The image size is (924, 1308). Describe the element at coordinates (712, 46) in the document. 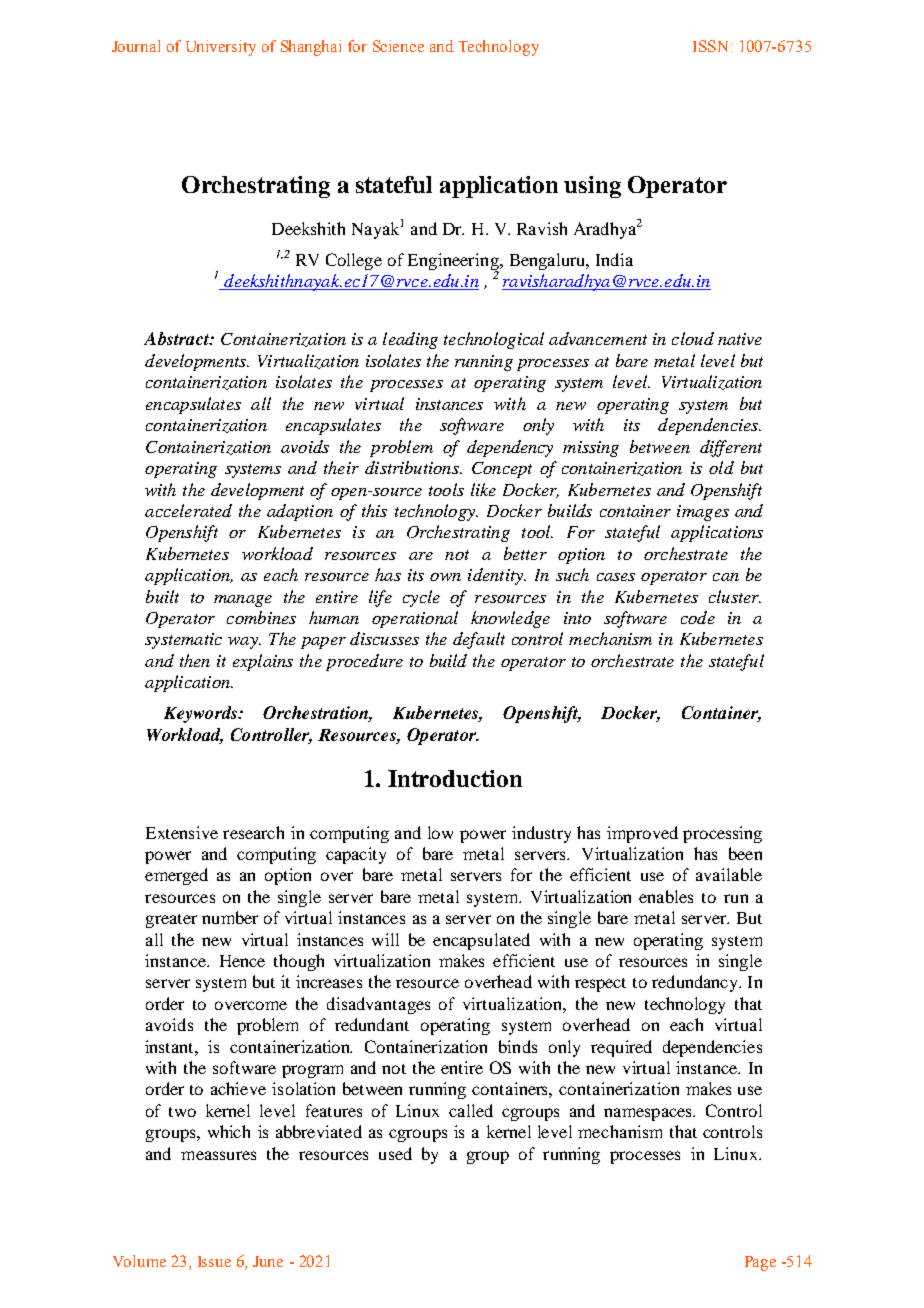

I see `ISSN` at that location.
